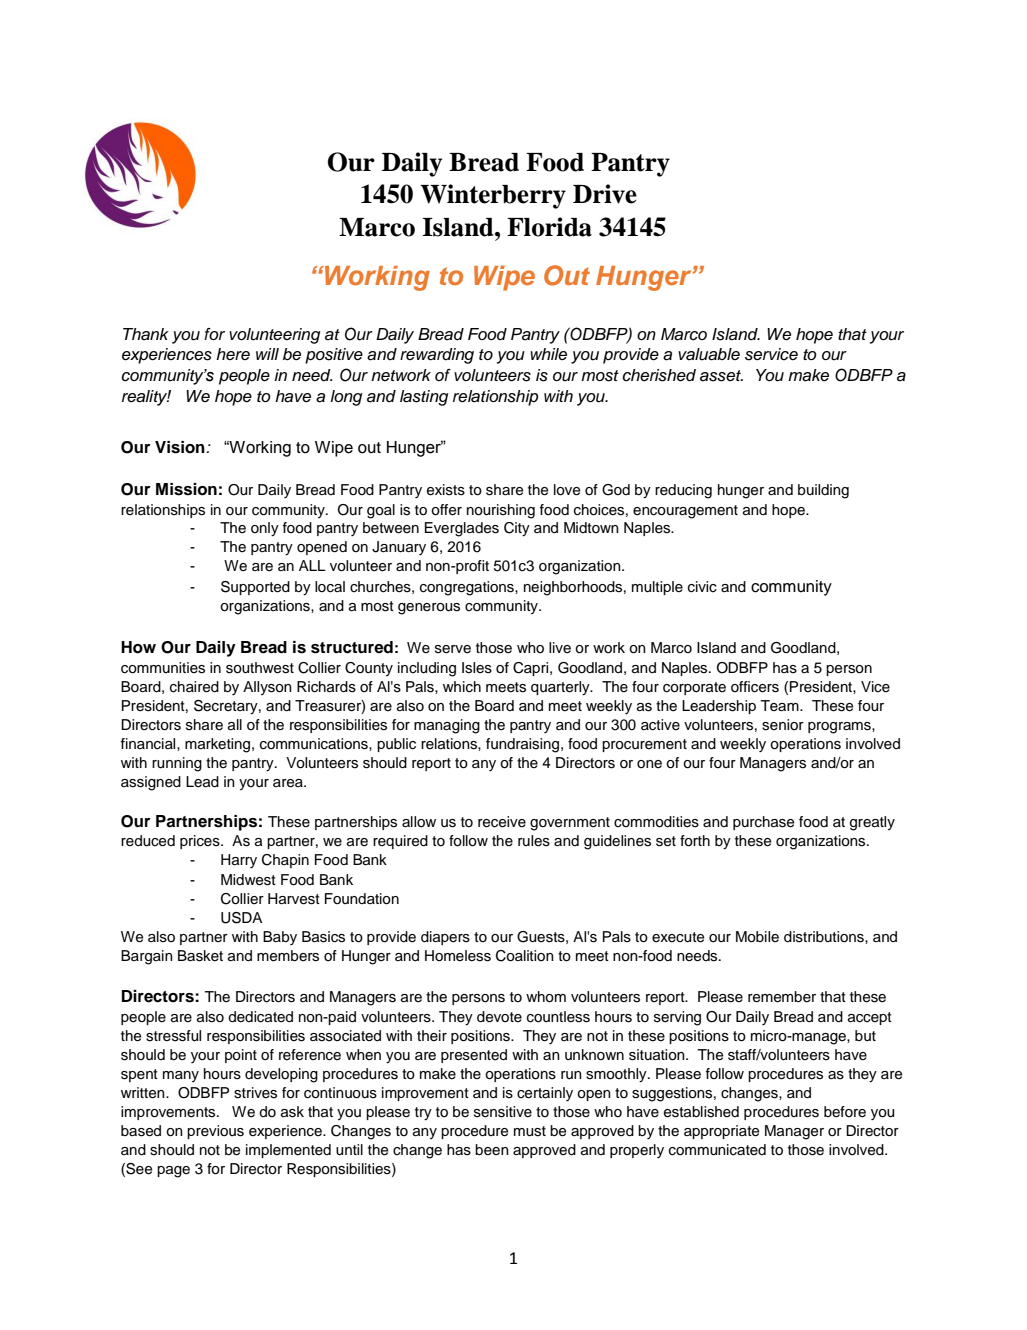 The image size is (1027, 1330). Describe the element at coordinates (233, 354) in the image. I see `here` at that location.
